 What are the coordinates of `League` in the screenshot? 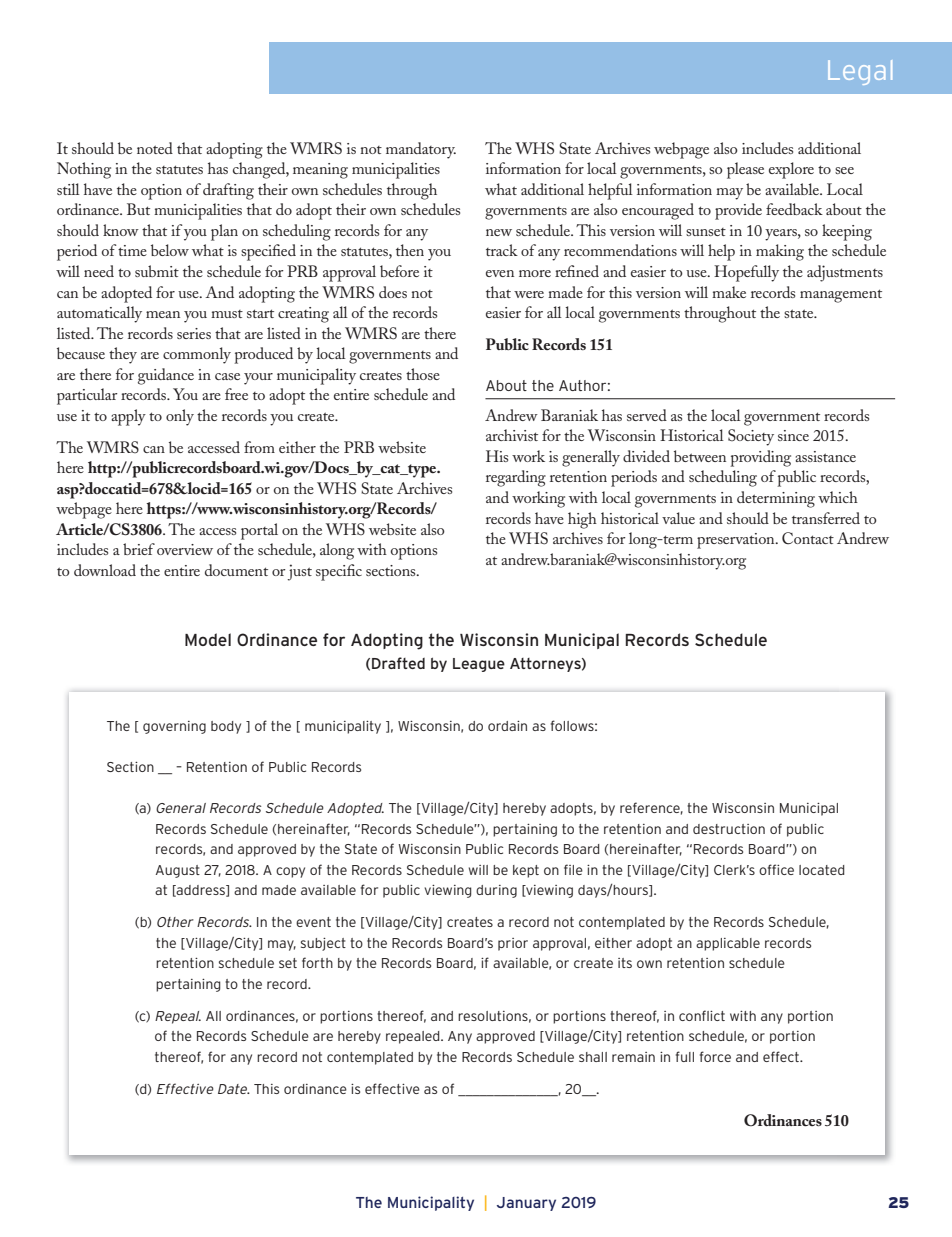 It's located at (479, 665).
